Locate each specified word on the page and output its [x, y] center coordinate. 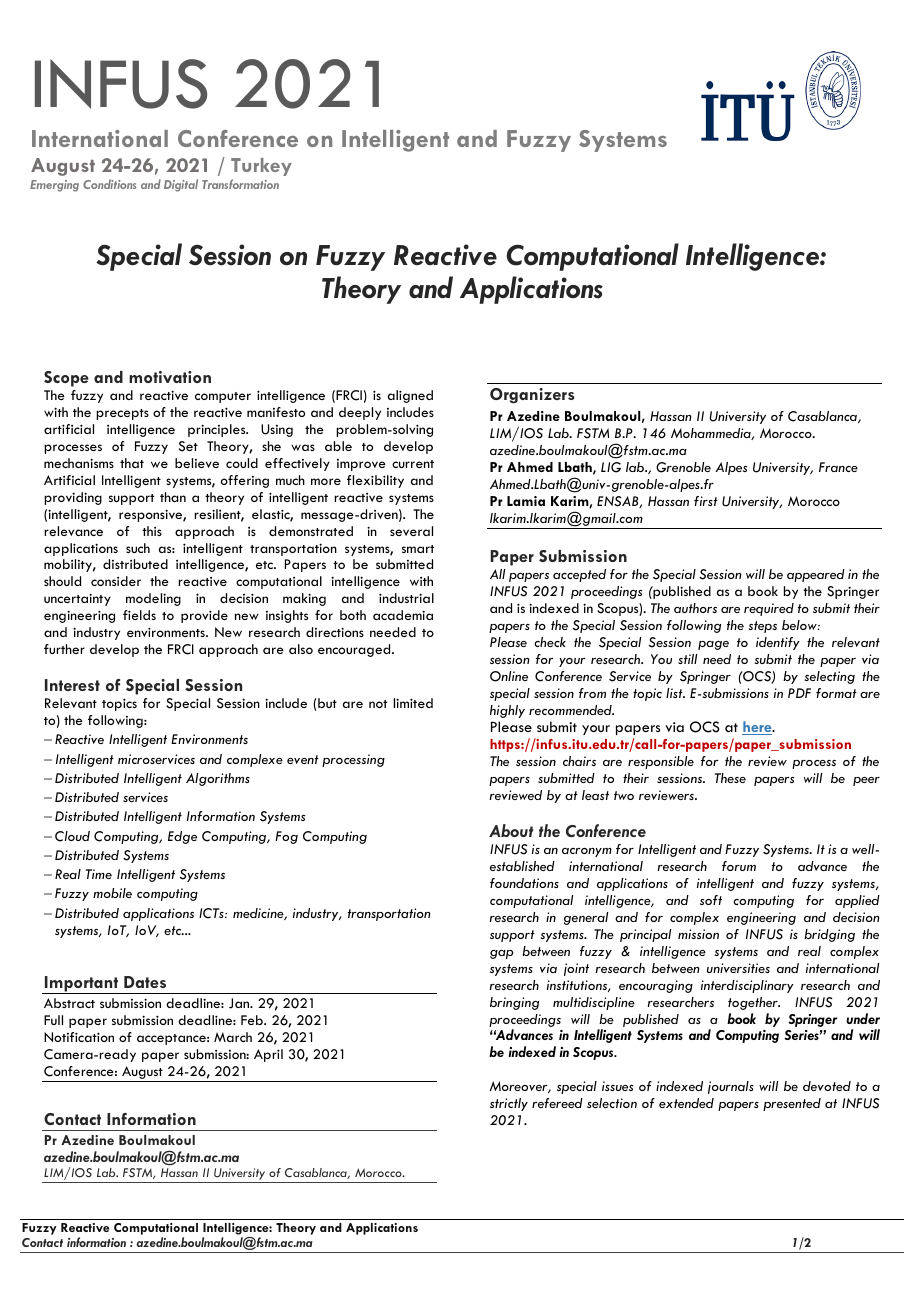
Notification [79, 1037]
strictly [509, 1104]
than [173, 497]
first [706, 501]
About [511, 830]
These [730, 778]
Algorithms [218, 779]
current [413, 464]
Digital [181, 185]
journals [731, 1087]
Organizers [532, 396]
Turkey [261, 167]
